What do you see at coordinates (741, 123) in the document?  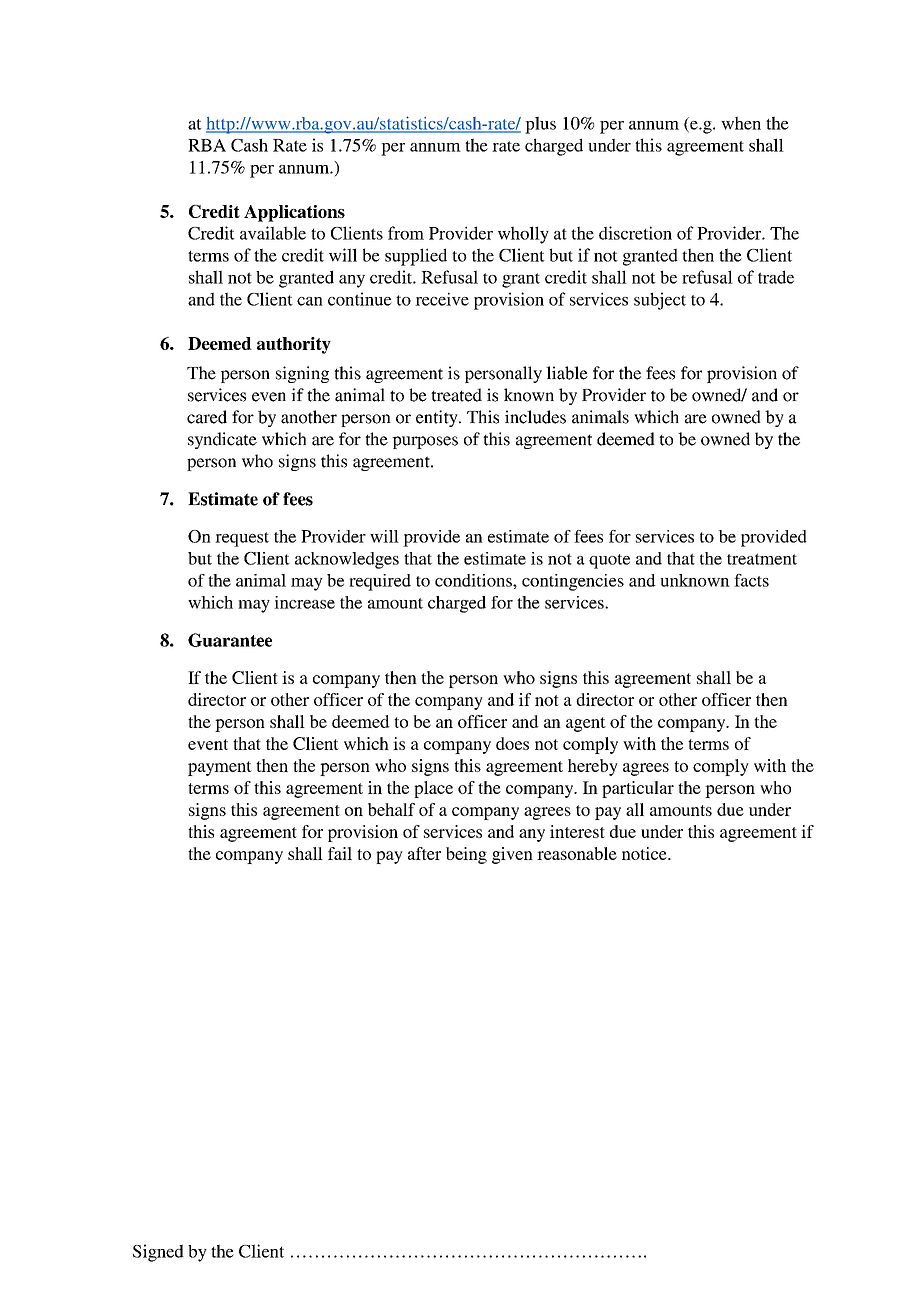 I see `when` at bounding box center [741, 123].
